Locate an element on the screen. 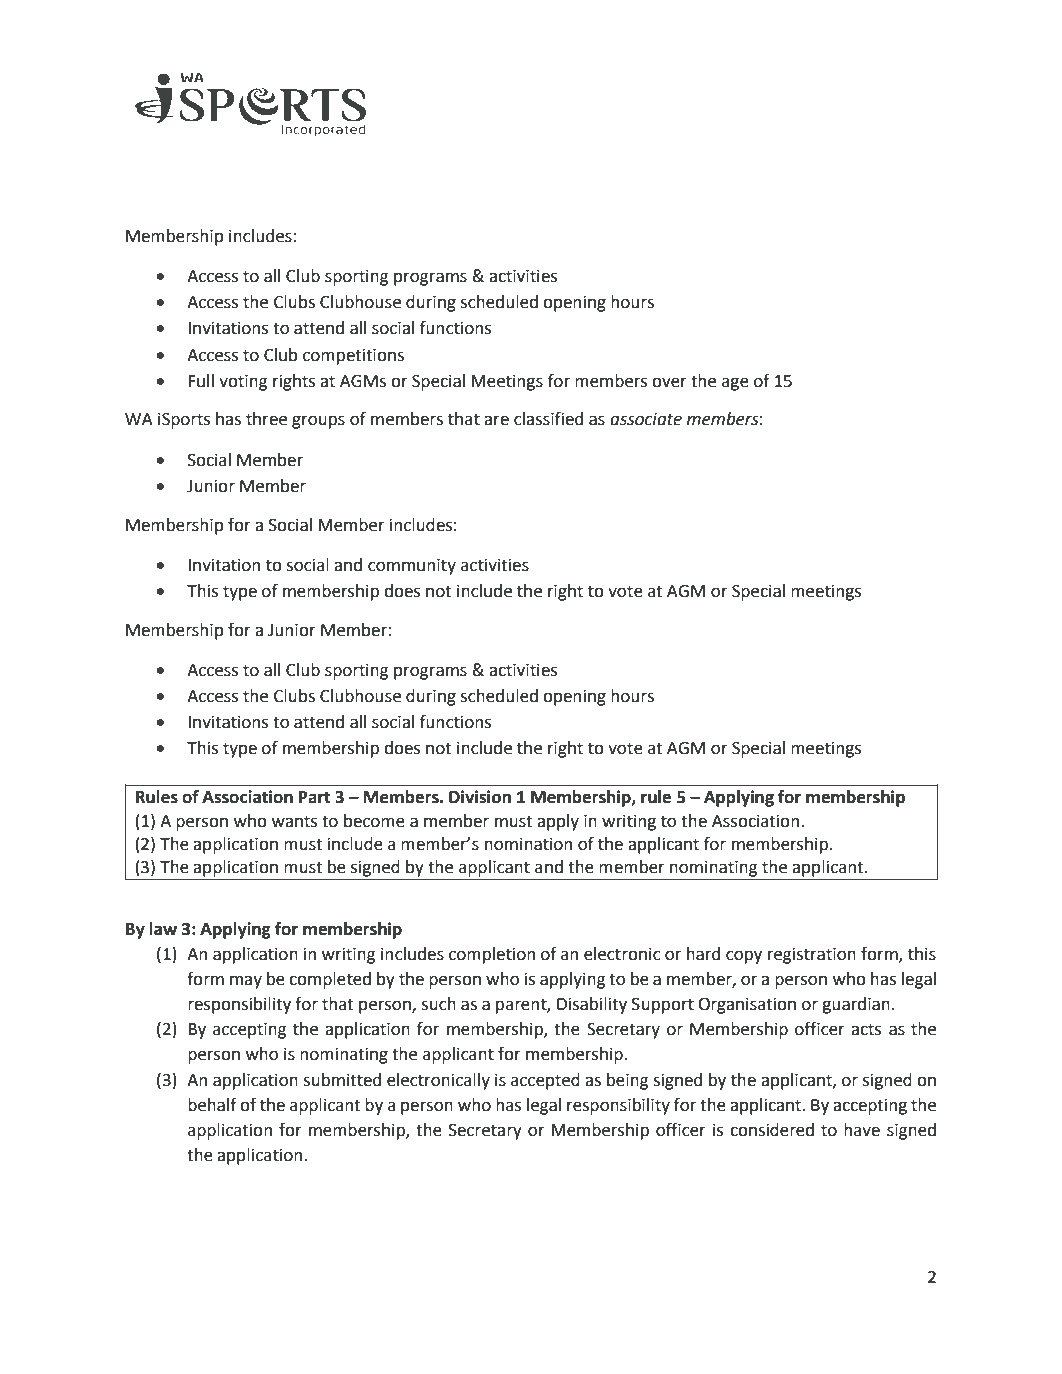  classified is located at coordinates (548, 419).
